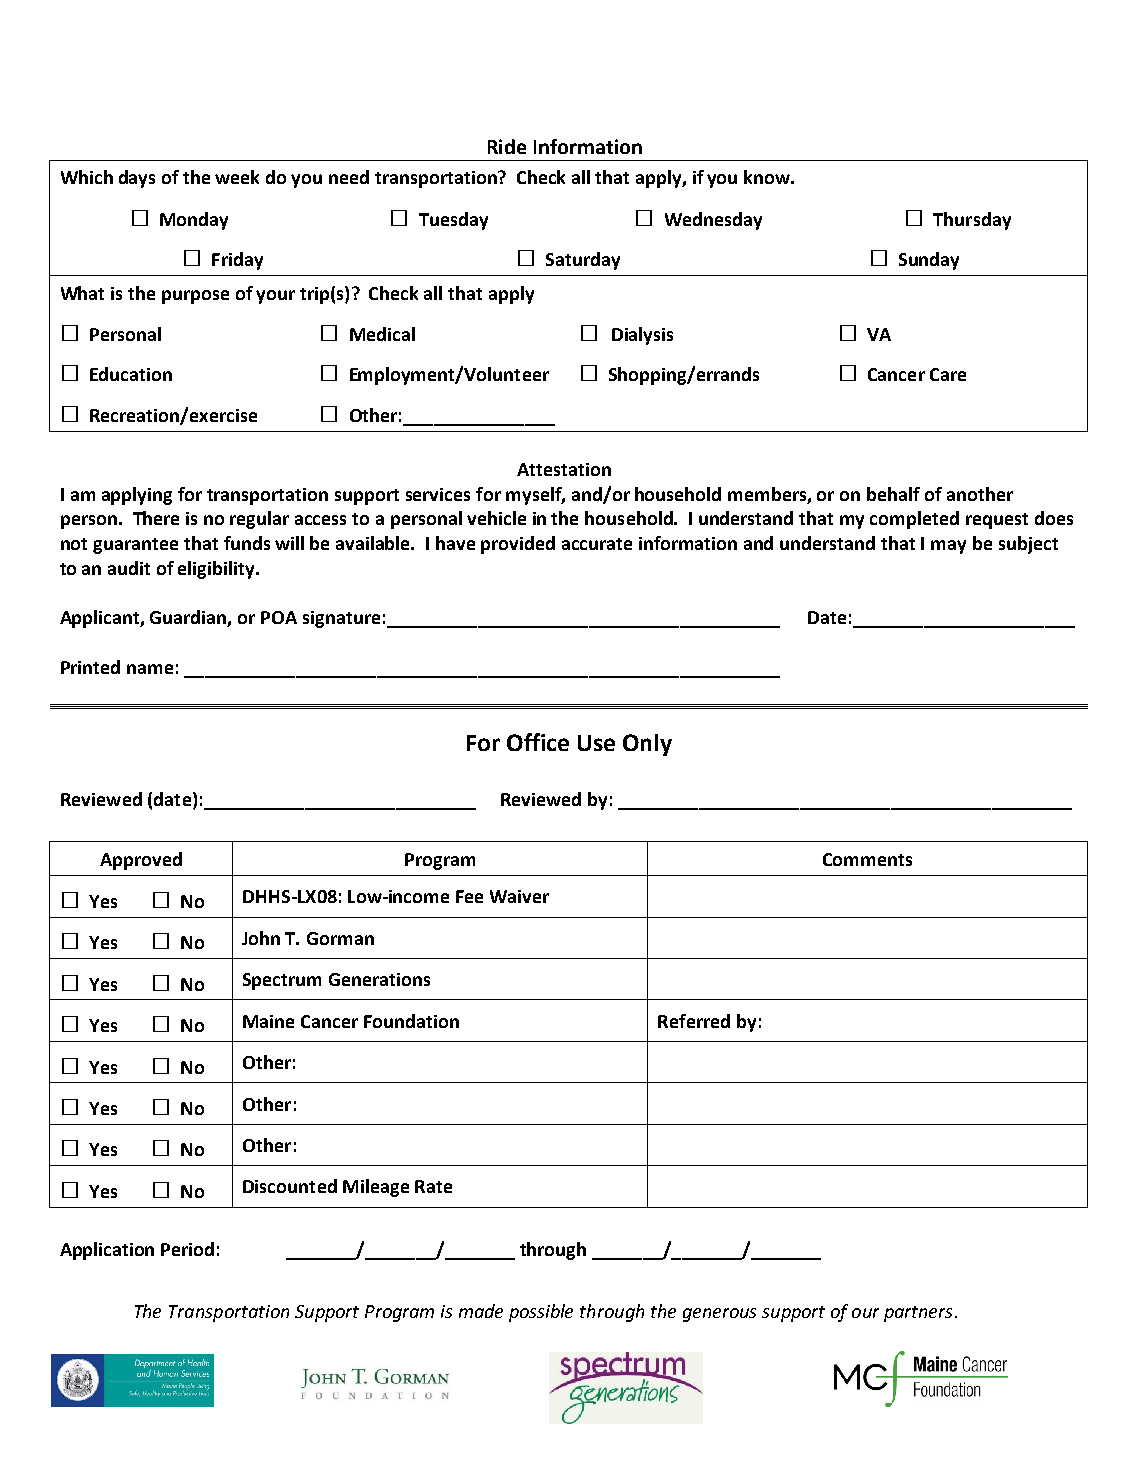 The height and width of the screenshot is (1461, 1129). Describe the element at coordinates (187, 1249) in the screenshot. I see `Period` at that location.
